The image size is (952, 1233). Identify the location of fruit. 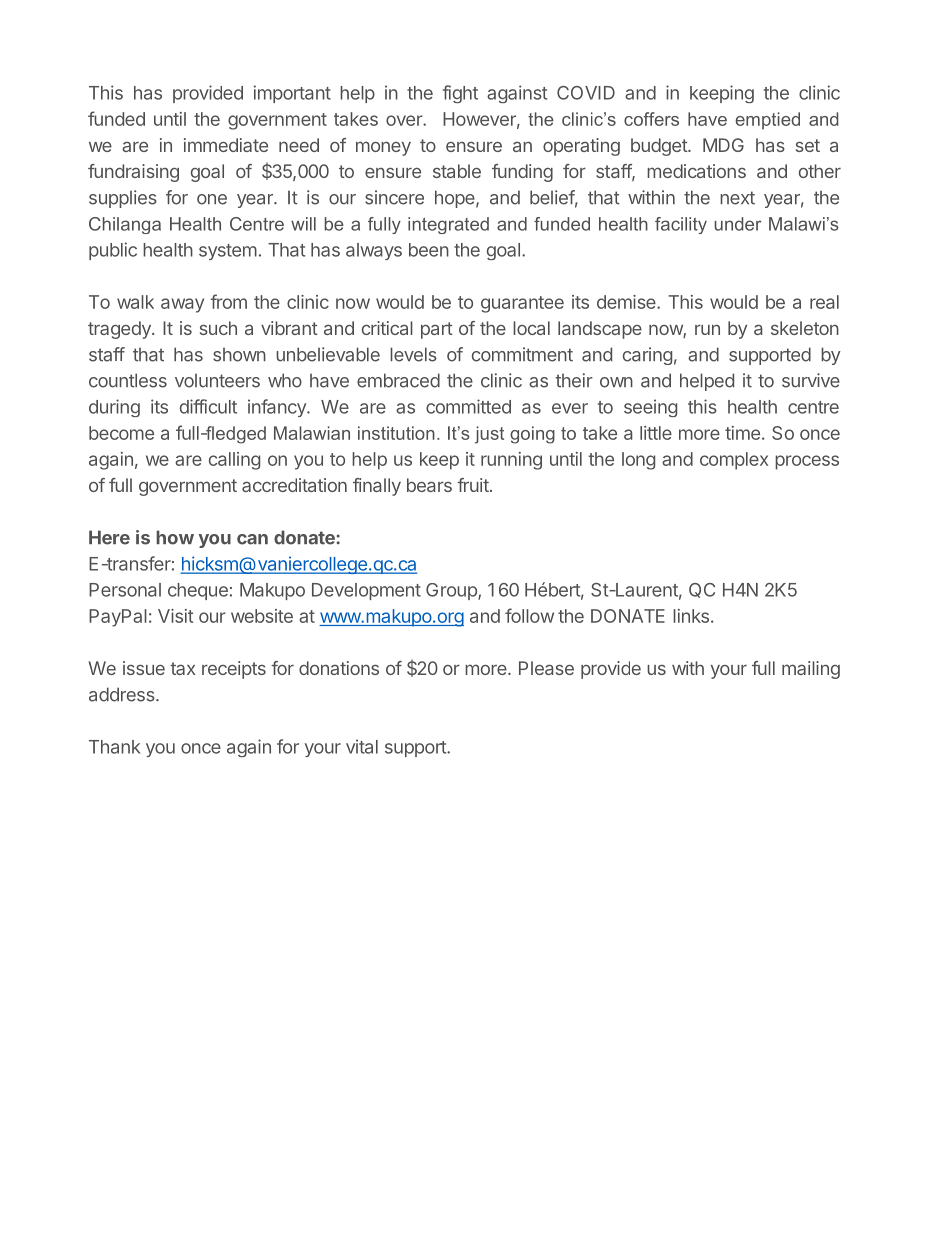
(473, 485).
